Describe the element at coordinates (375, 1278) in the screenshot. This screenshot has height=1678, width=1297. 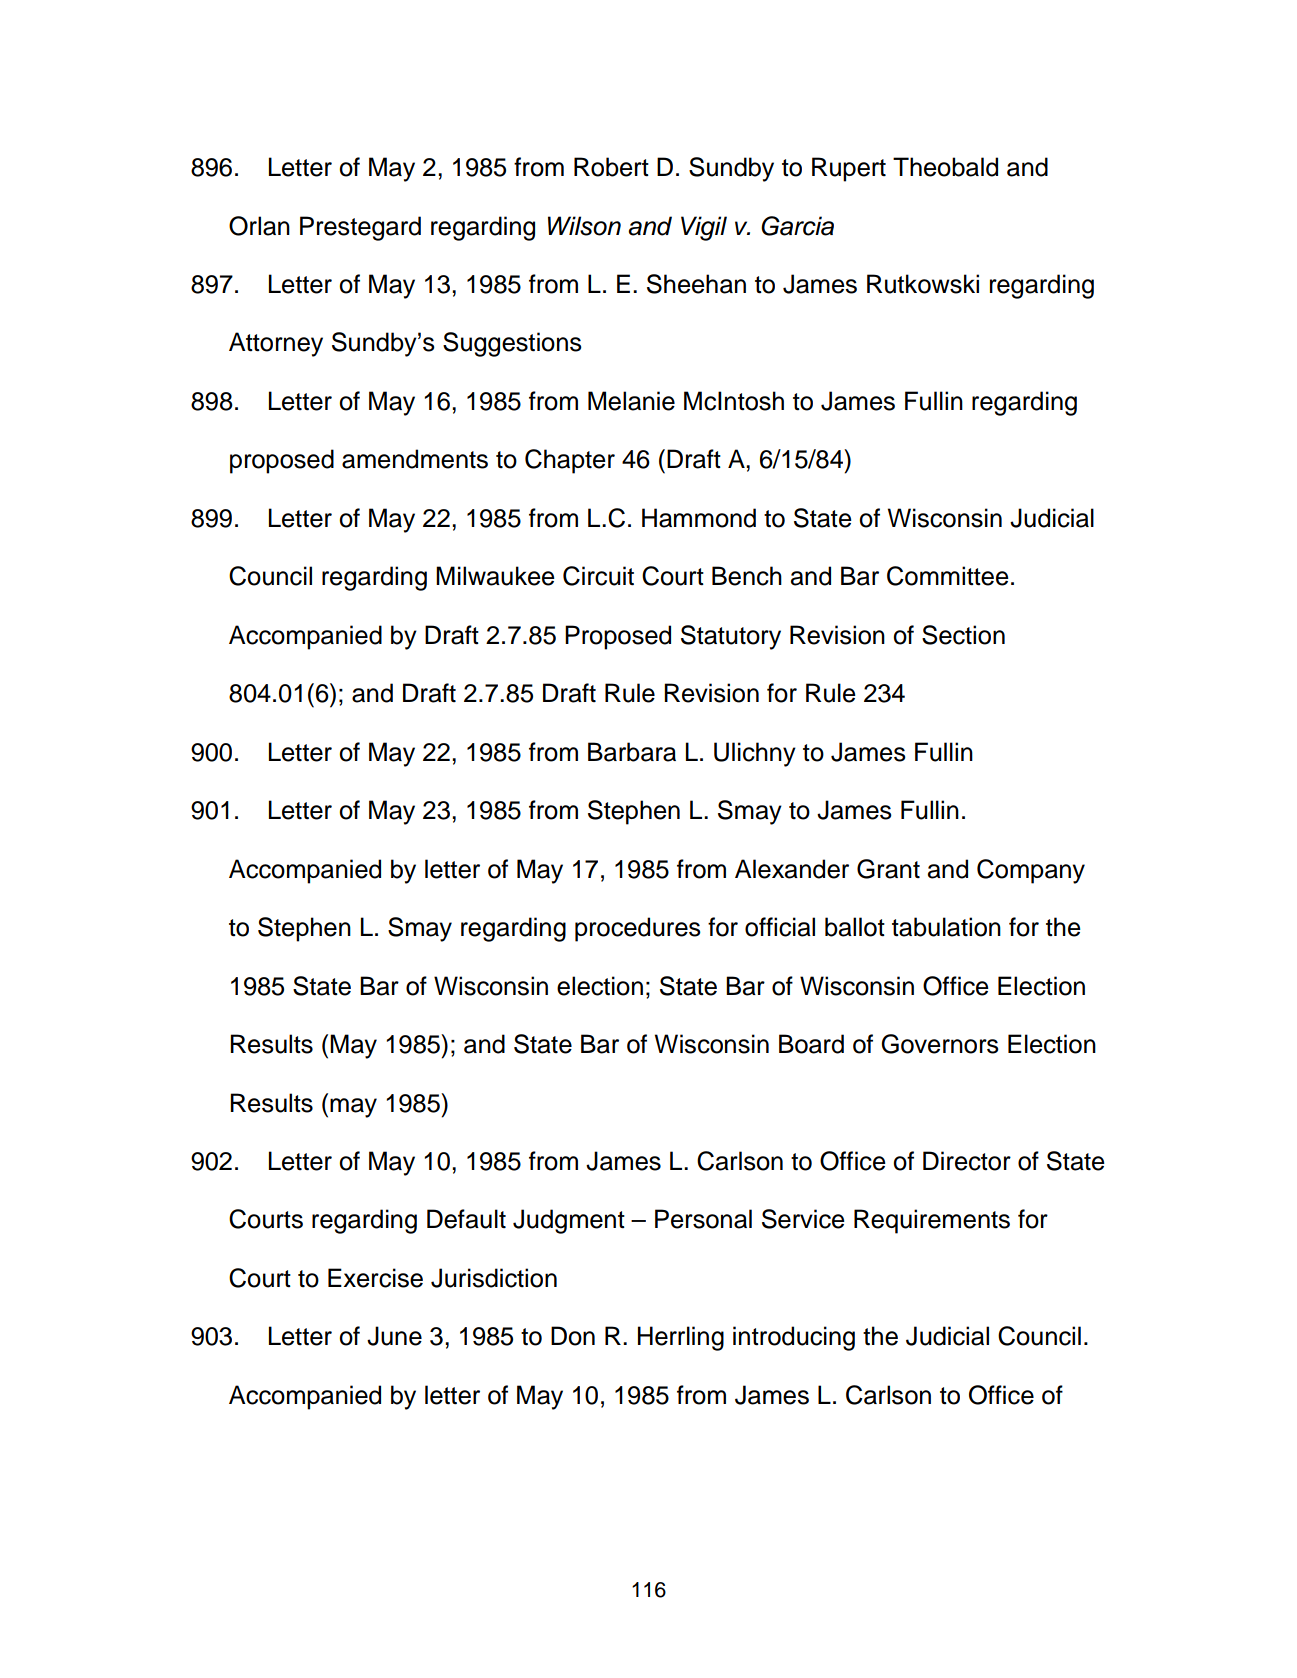
I see `Exercise` at that location.
